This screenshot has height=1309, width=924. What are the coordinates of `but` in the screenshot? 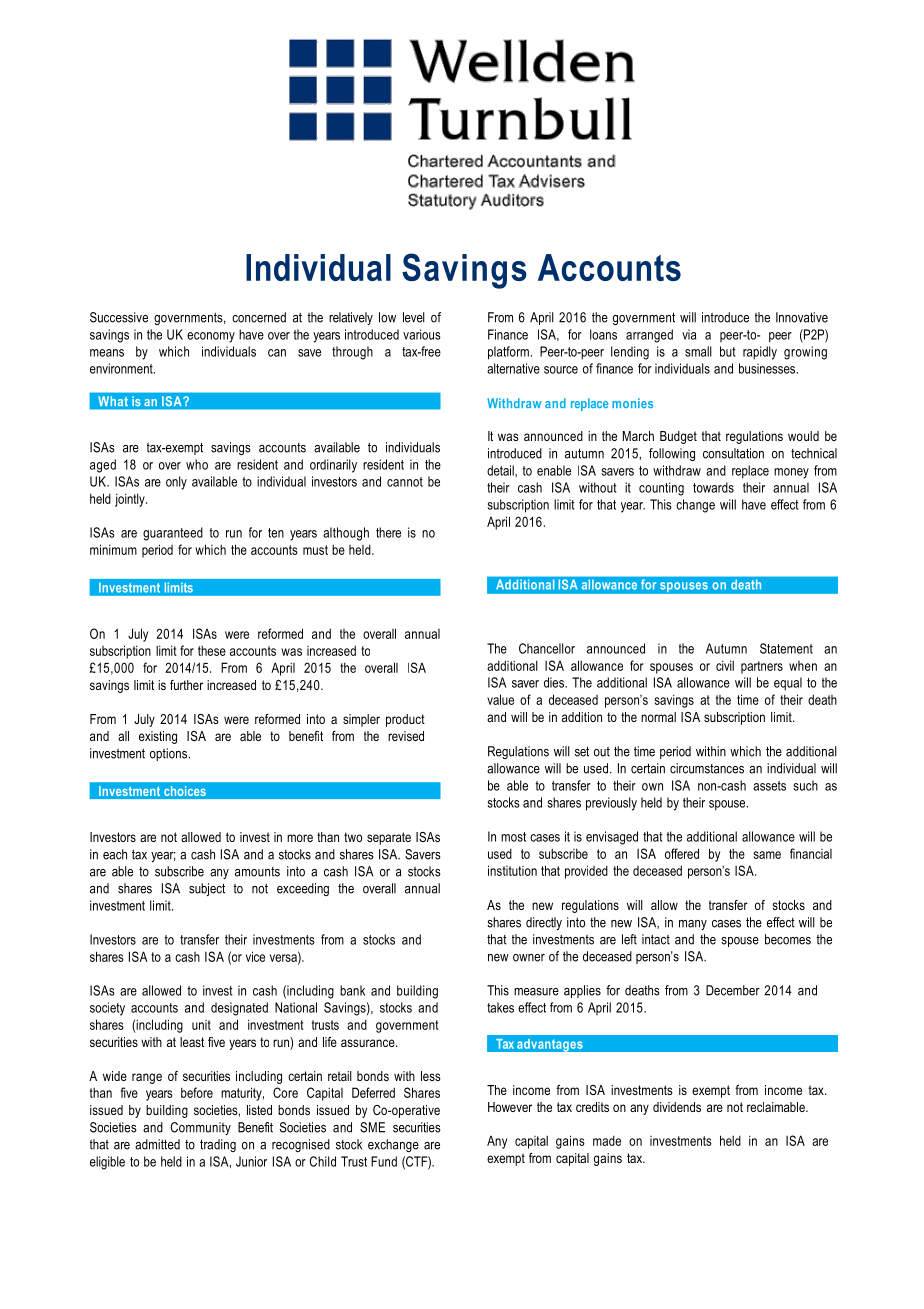 It's located at (727, 351).
